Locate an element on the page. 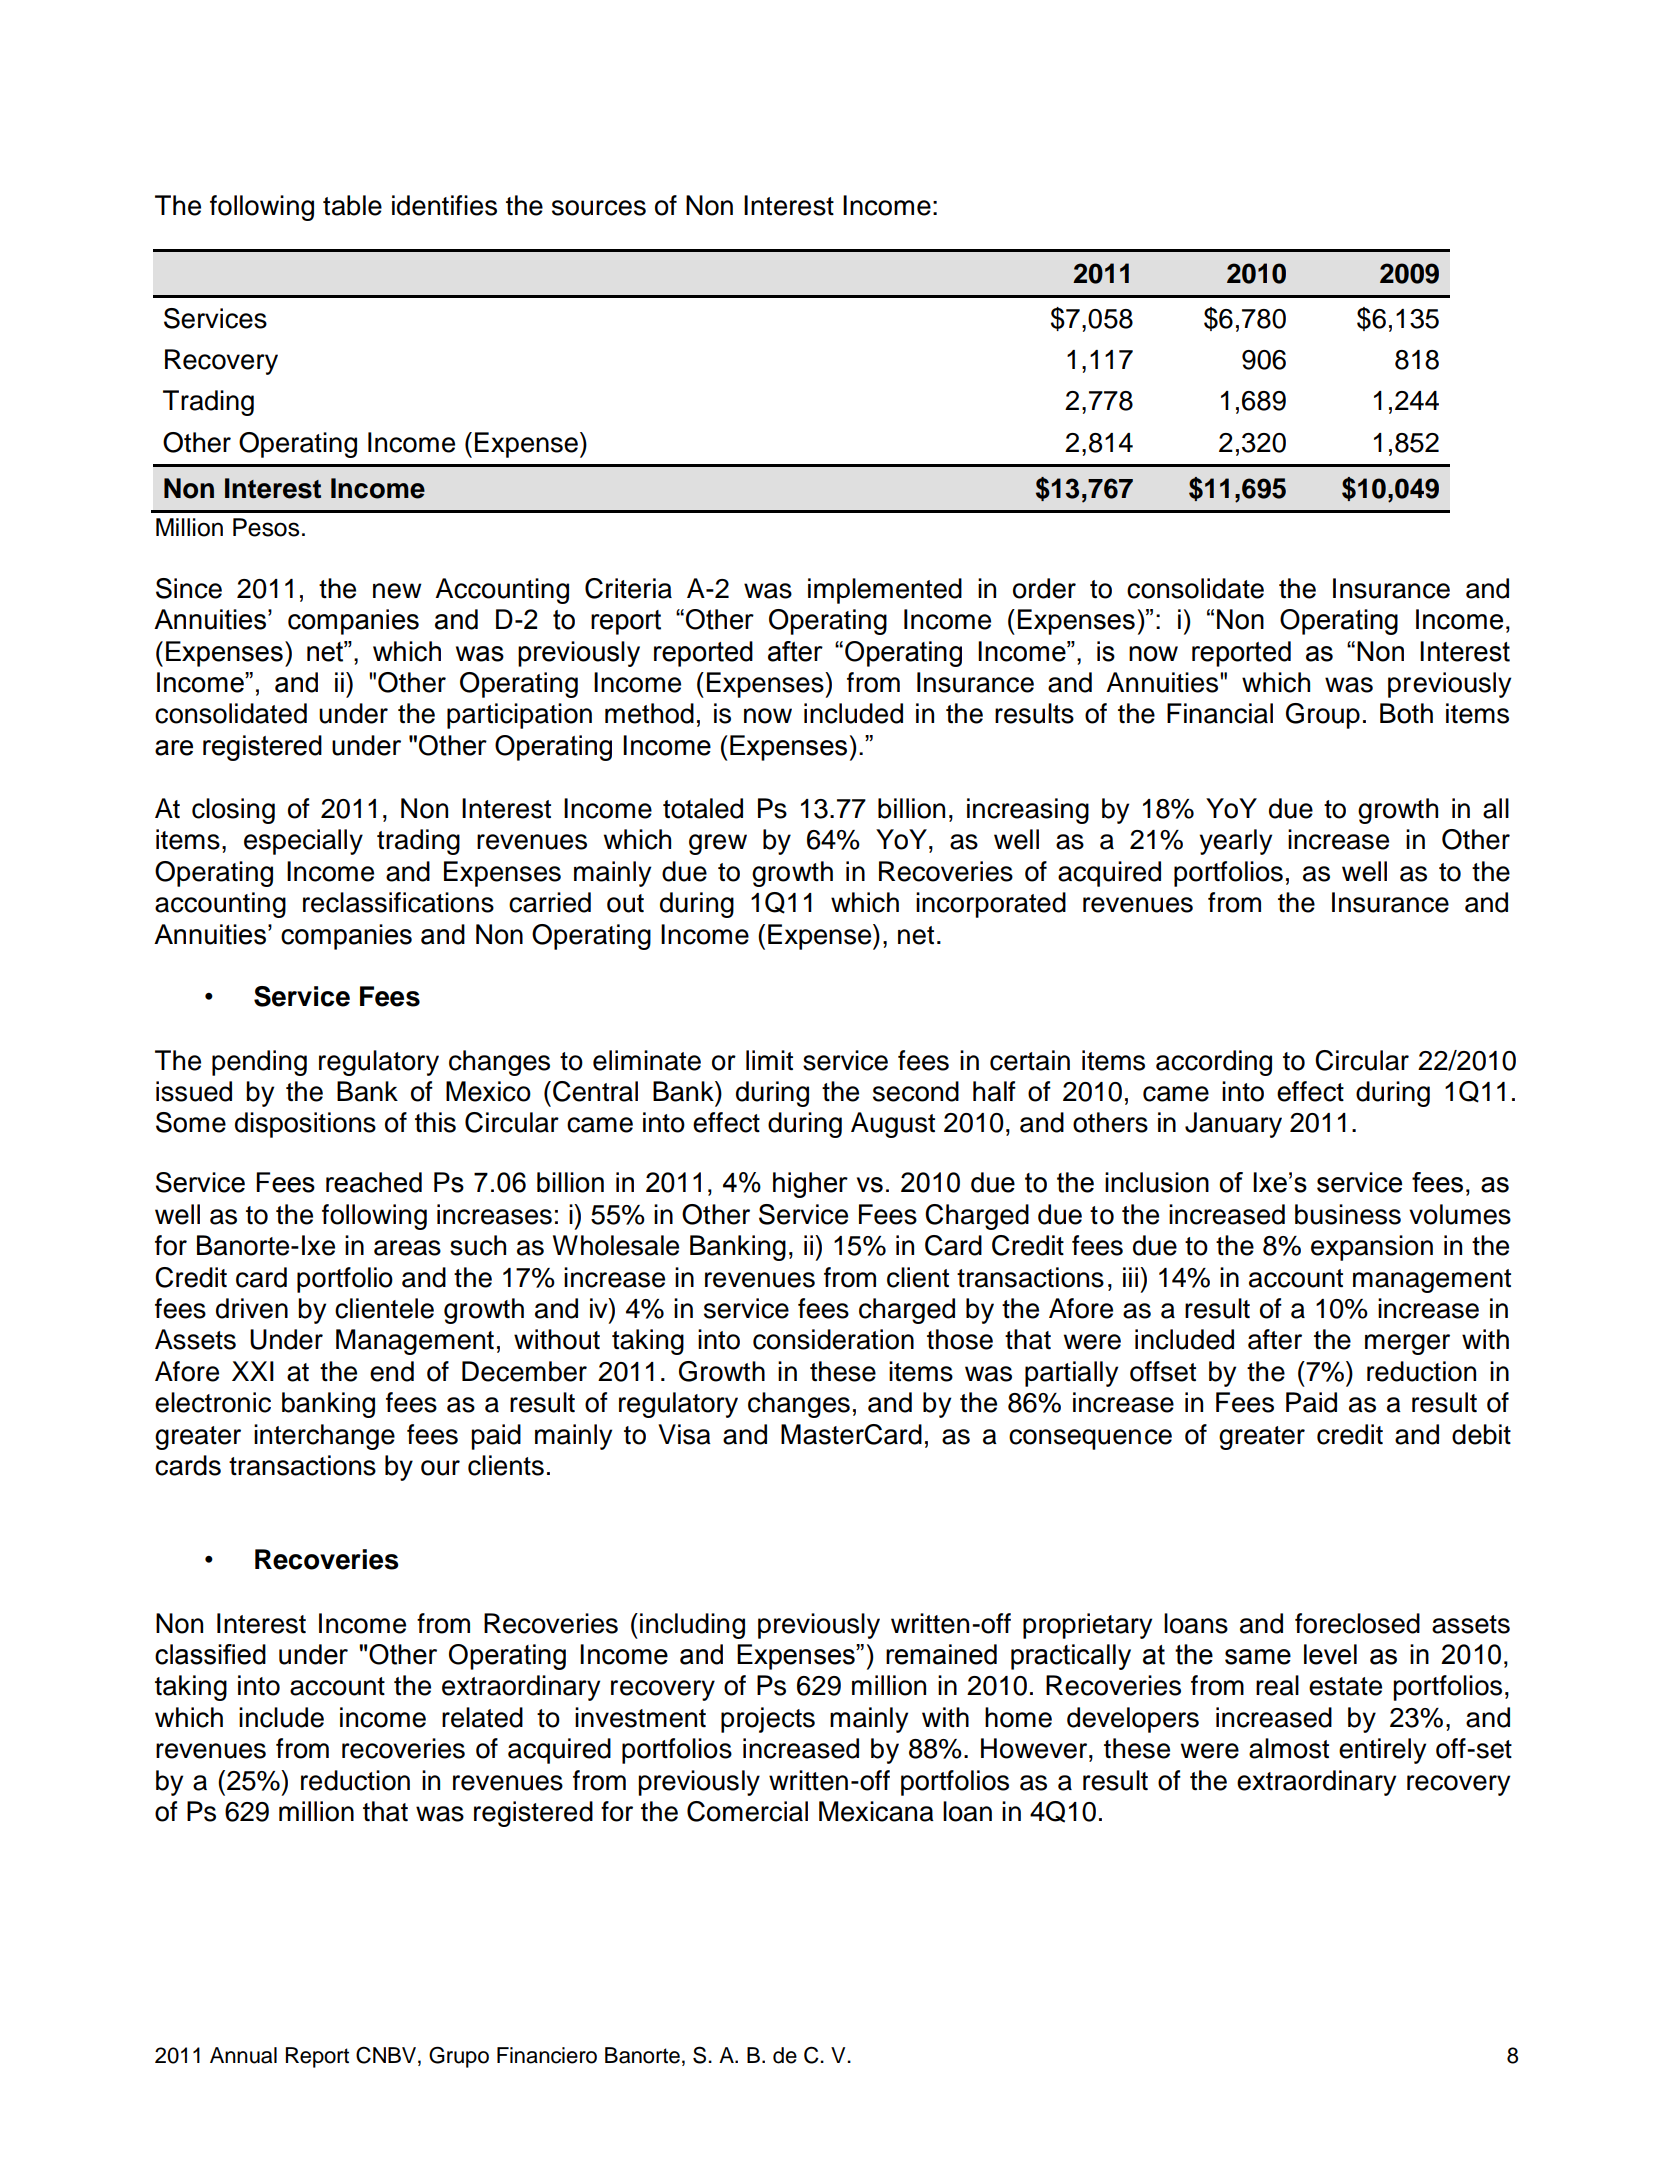 This page has width=1674, height=2166. August is located at coordinates (893, 1125).
